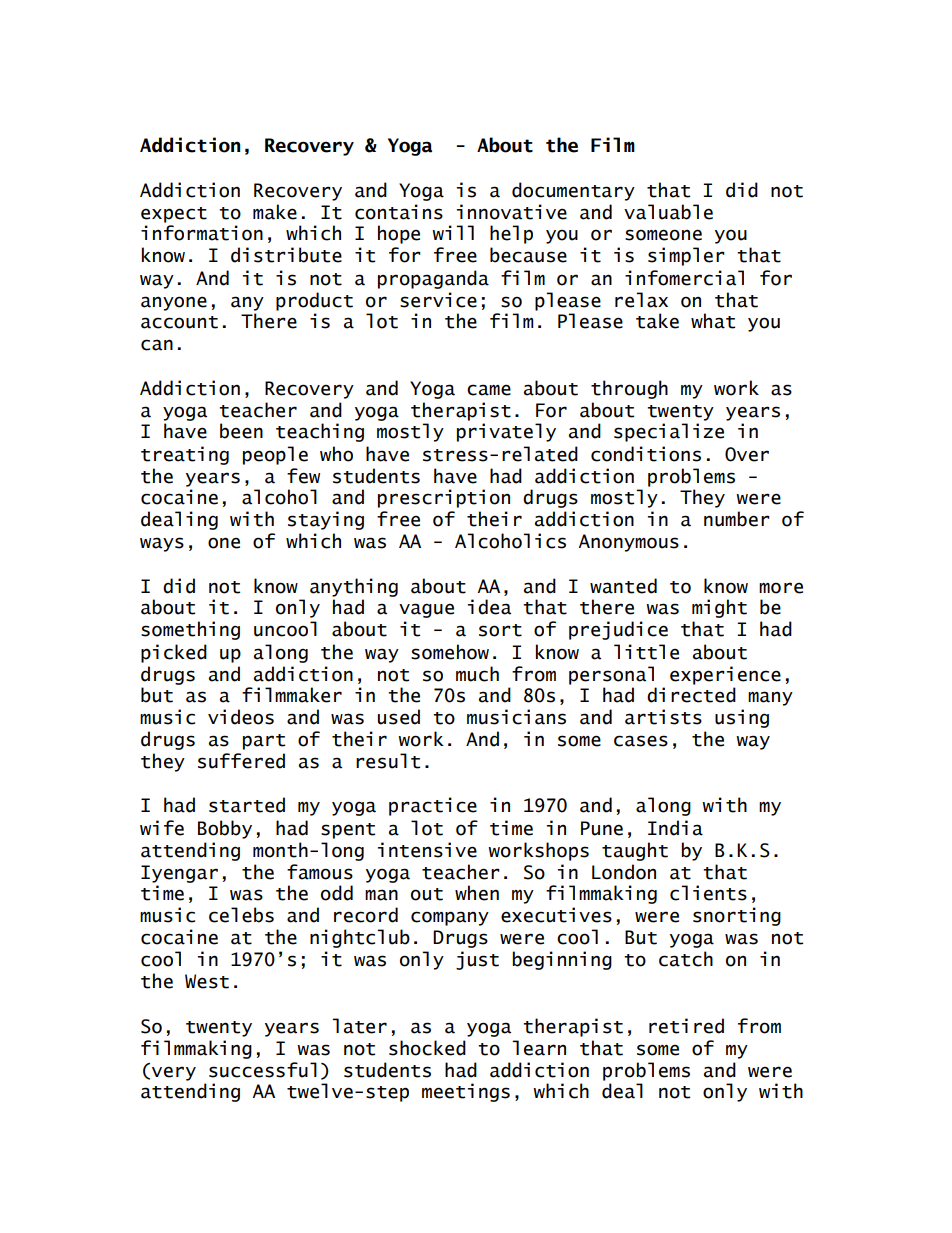 This screenshot has width=952, height=1233. What do you see at coordinates (241, 761) in the screenshot?
I see `suffered` at bounding box center [241, 761].
